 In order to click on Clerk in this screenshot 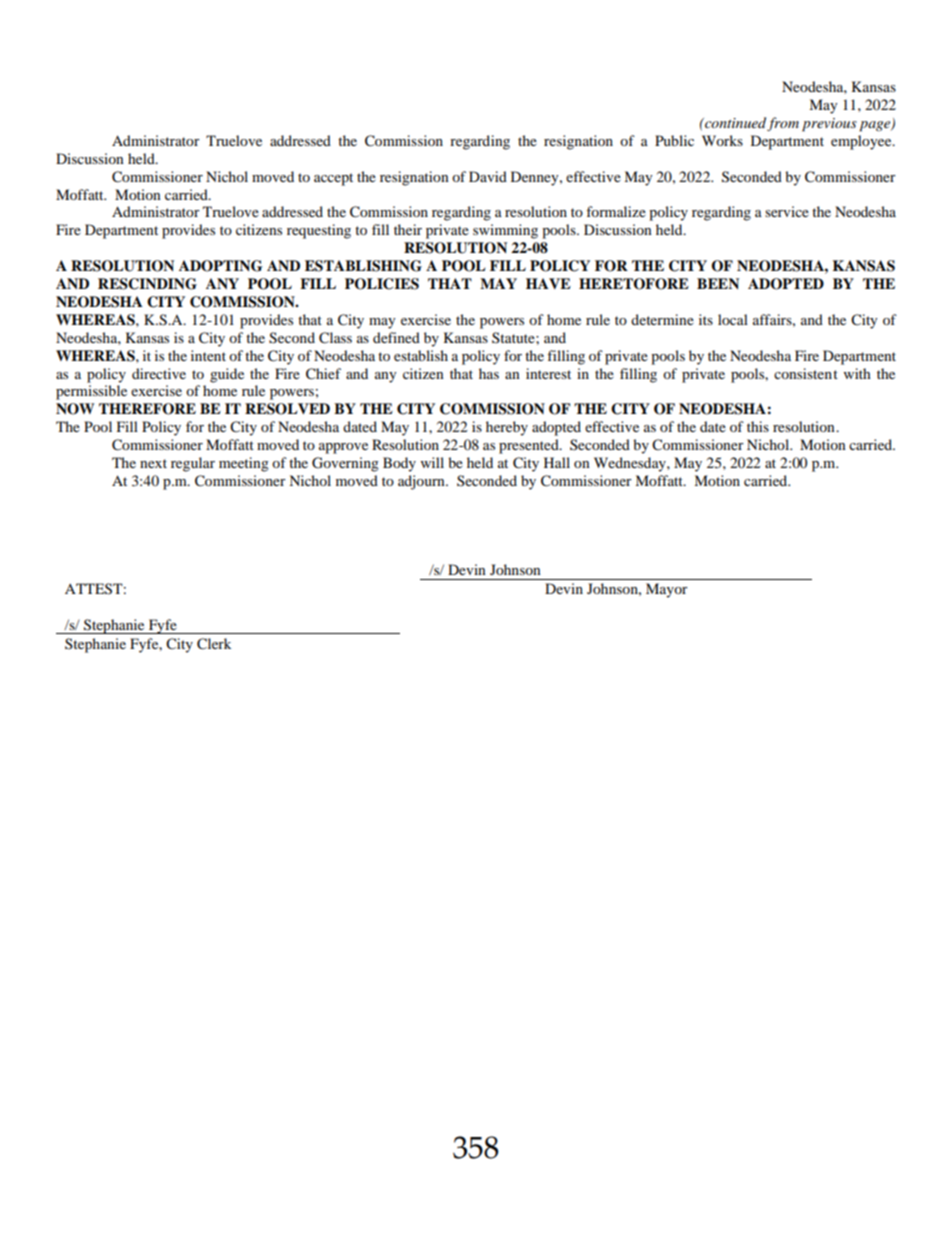, I will do `click(214, 644)`.
